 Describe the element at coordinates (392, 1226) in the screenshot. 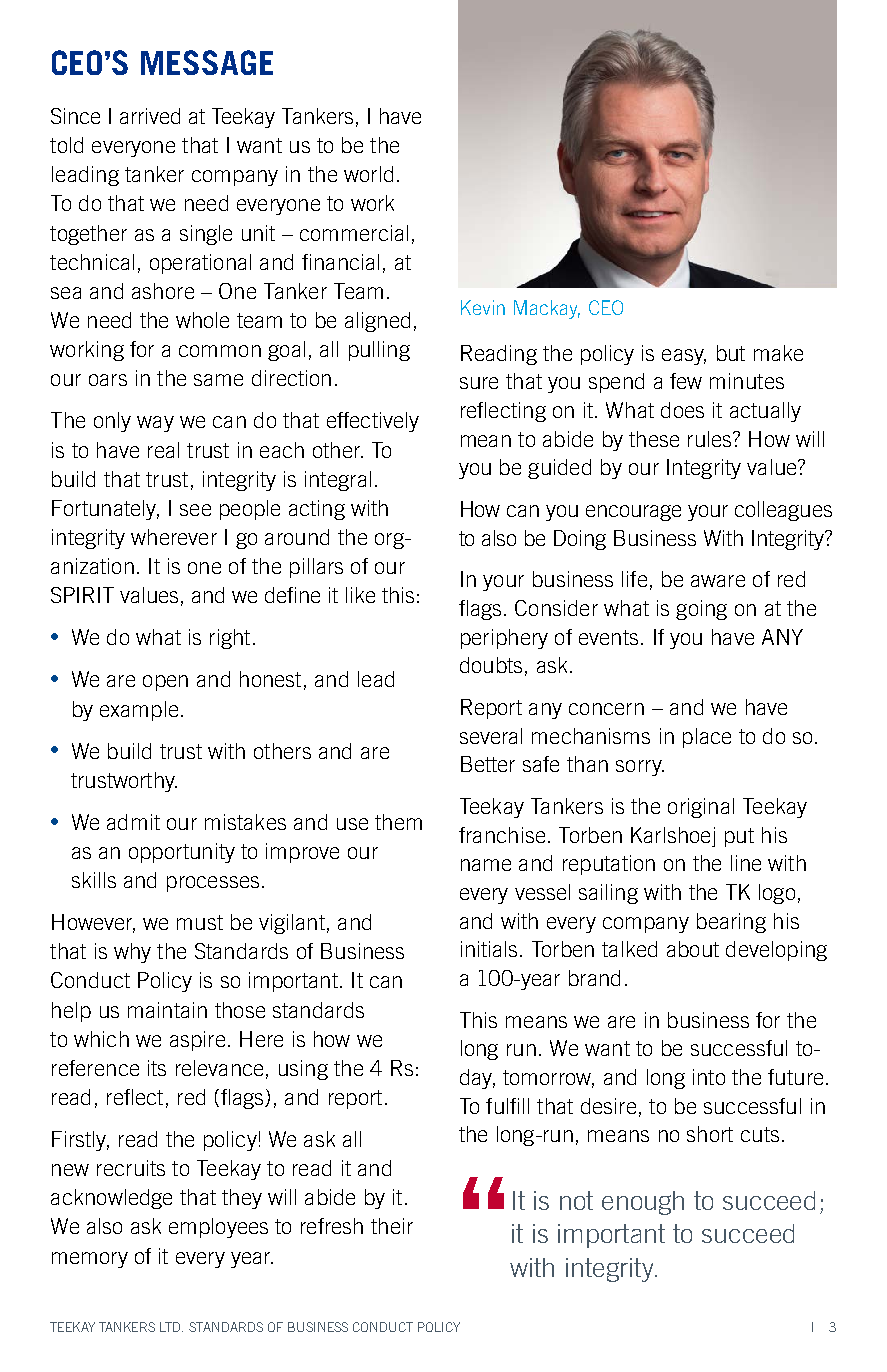

I see `their` at that location.
